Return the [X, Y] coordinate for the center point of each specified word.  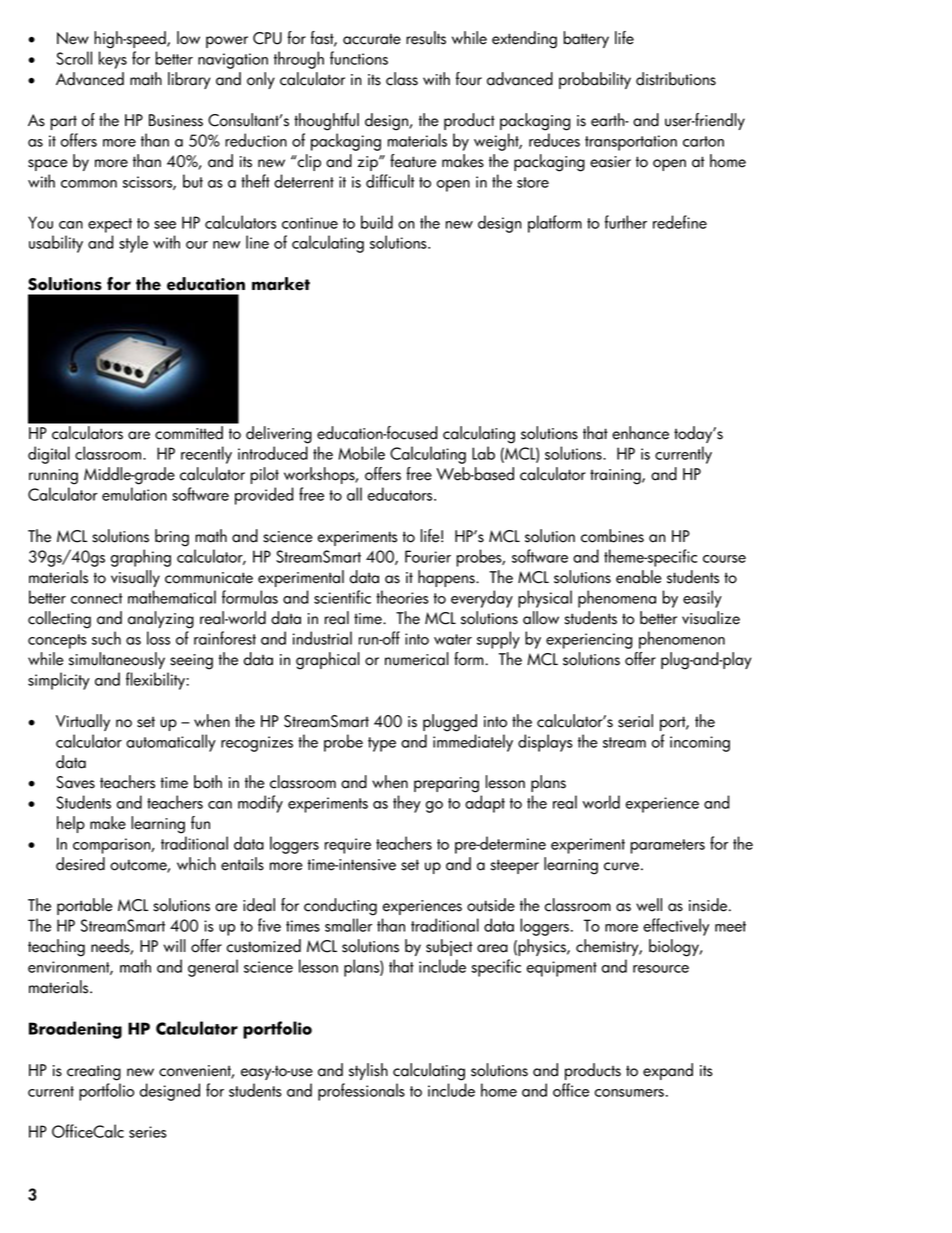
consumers [629, 1093]
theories [402, 597]
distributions [676, 79]
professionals [361, 1092]
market [281, 284]
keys [113, 60]
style [133, 244]
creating [94, 1073]
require [348, 846]
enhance [640, 433]
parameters [667, 846]
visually [135, 578]
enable [639, 577]
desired [80, 864]
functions [359, 58]
